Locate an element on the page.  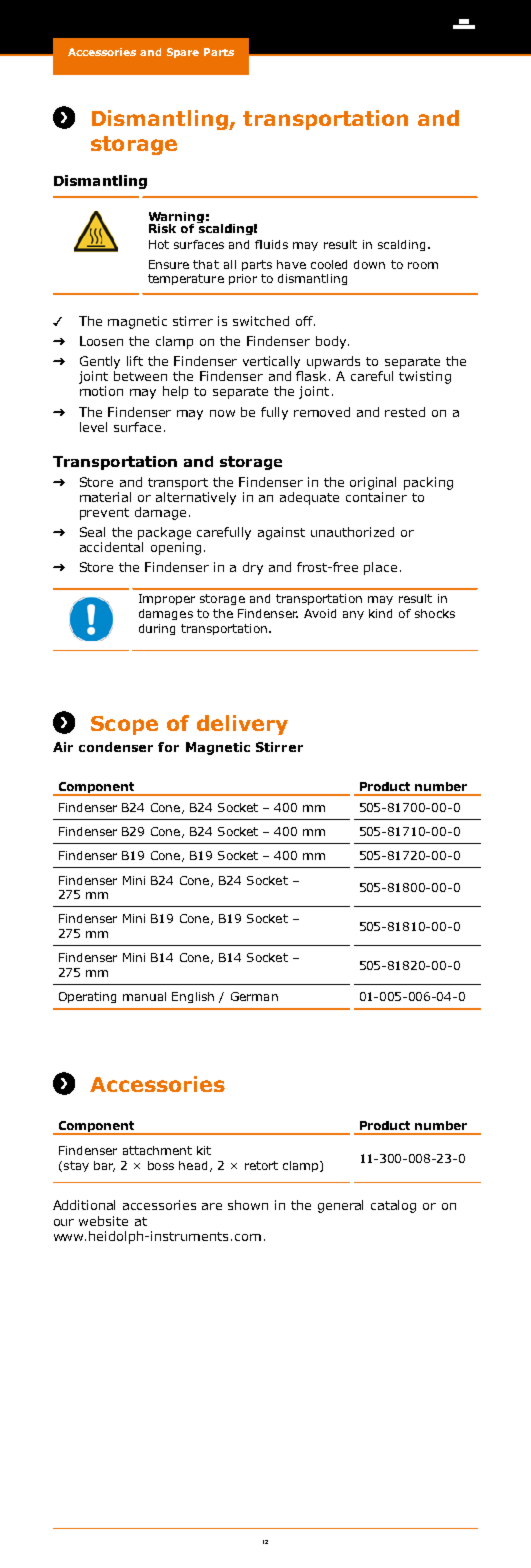
fluids is located at coordinates (271, 244).
